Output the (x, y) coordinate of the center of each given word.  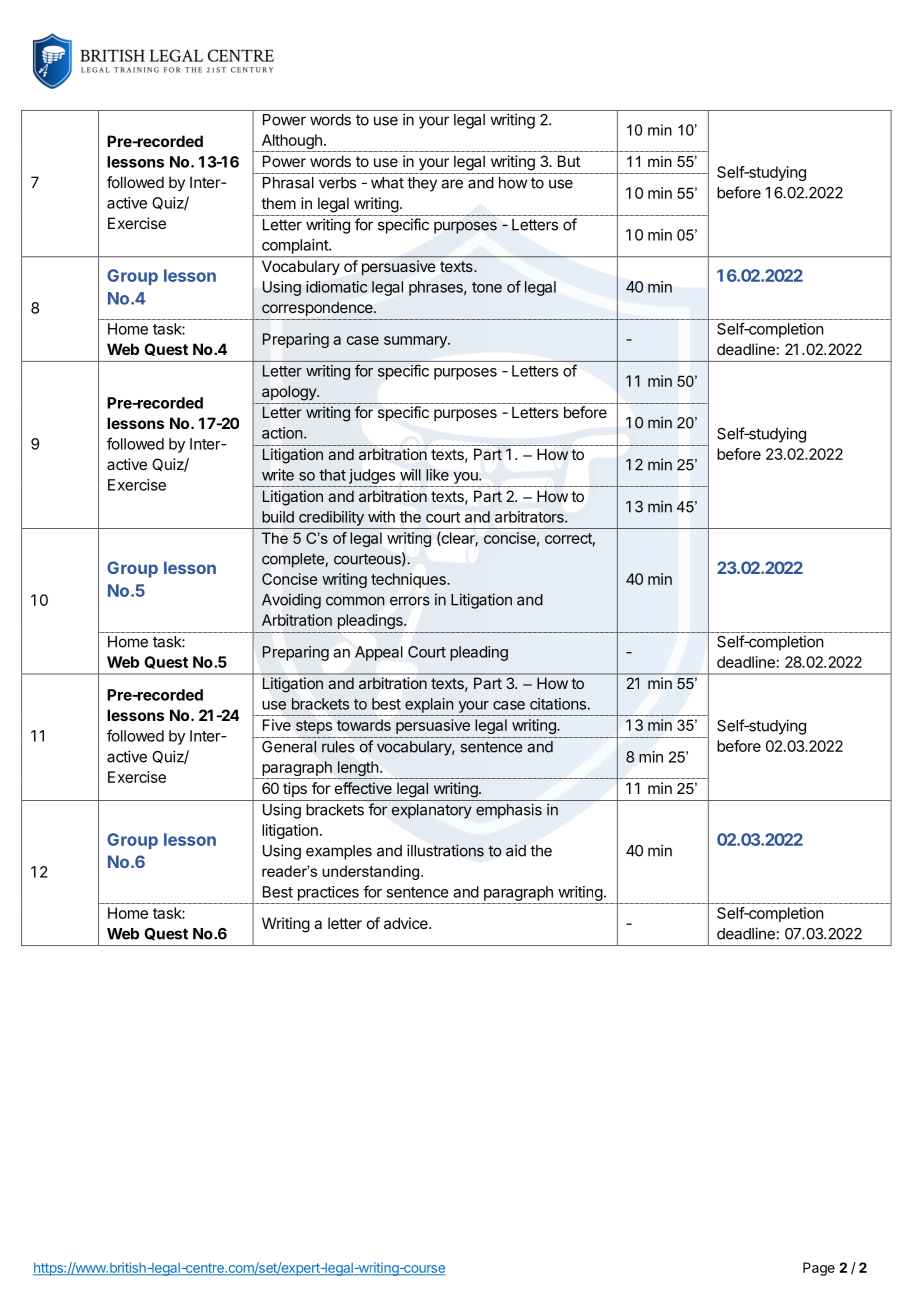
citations (558, 704)
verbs (337, 183)
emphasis (509, 811)
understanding (370, 872)
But (569, 161)
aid (516, 850)
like (437, 475)
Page (819, 1269)
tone (487, 287)
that (332, 475)
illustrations (445, 850)
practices (328, 893)
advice (407, 923)
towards (364, 725)
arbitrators (530, 517)
